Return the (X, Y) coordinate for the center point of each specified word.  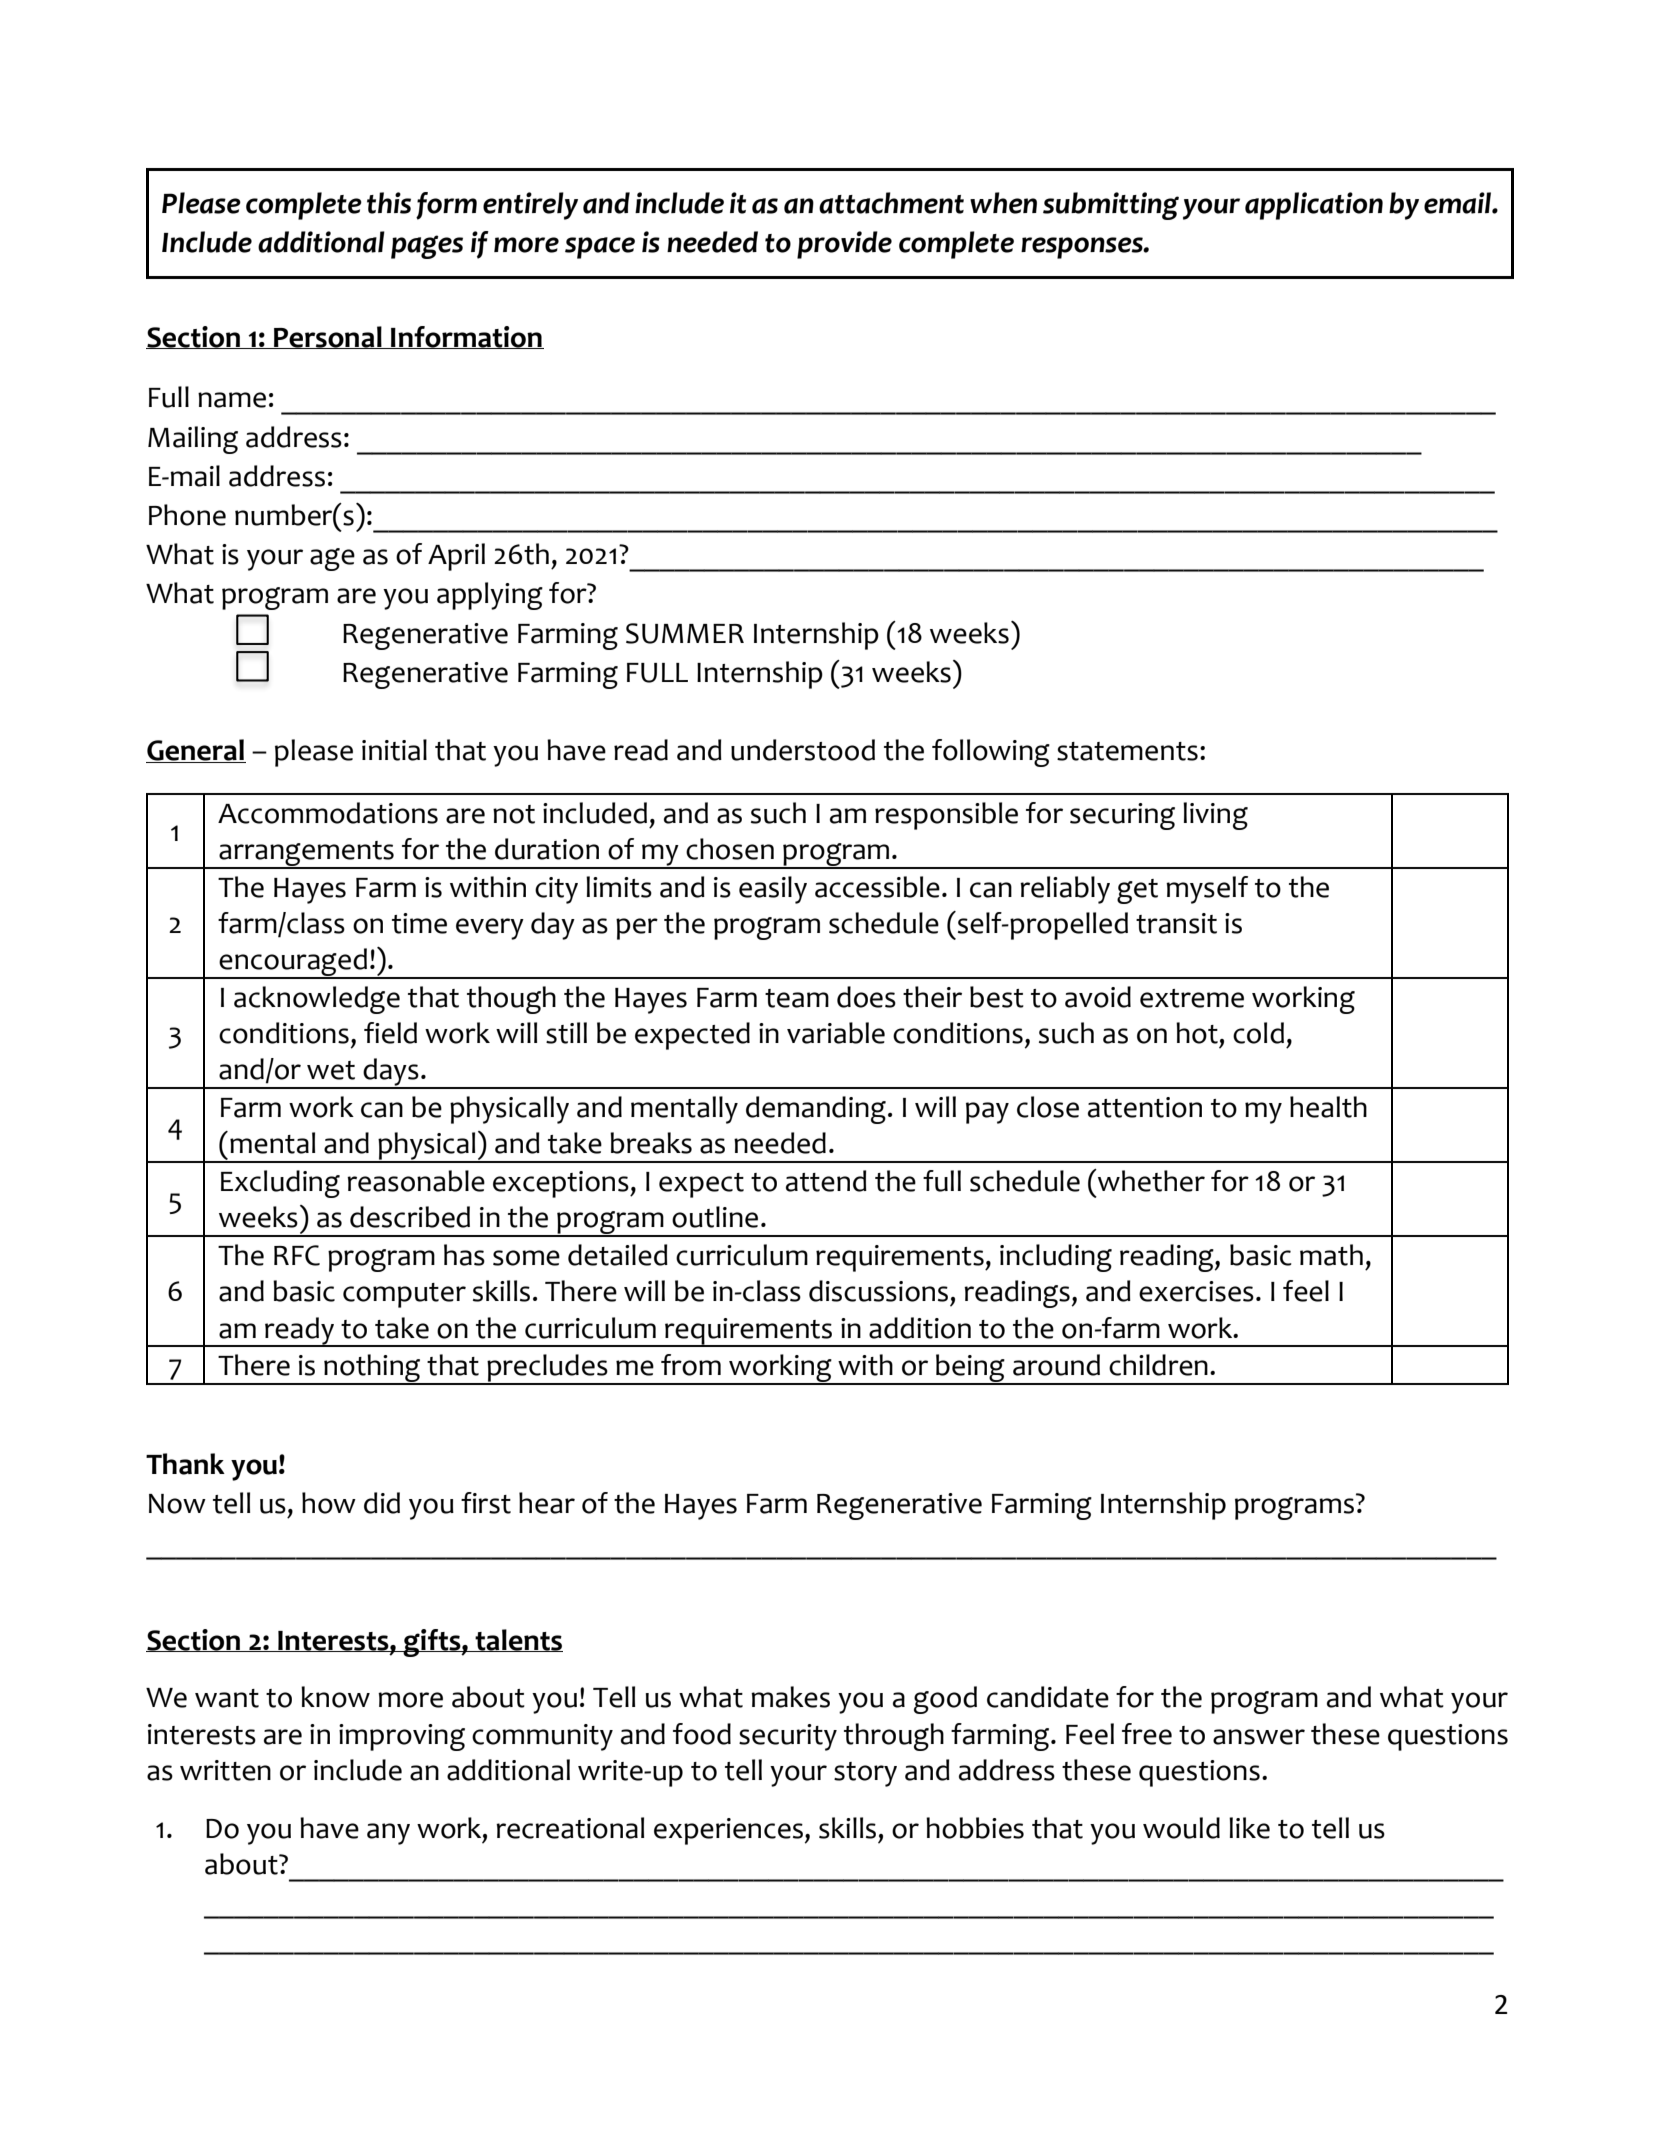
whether (1150, 1180)
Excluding (280, 1184)
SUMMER (685, 633)
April (456, 557)
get (1137, 891)
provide (844, 245)
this (389, 203)
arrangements (306, 855)
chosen (730, 849)
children (1158, 1365)
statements (1127, 751)
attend (826, 1181)
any (388, 1834)
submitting (1111, 206)
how (329, 1503)
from (691, 1365)
